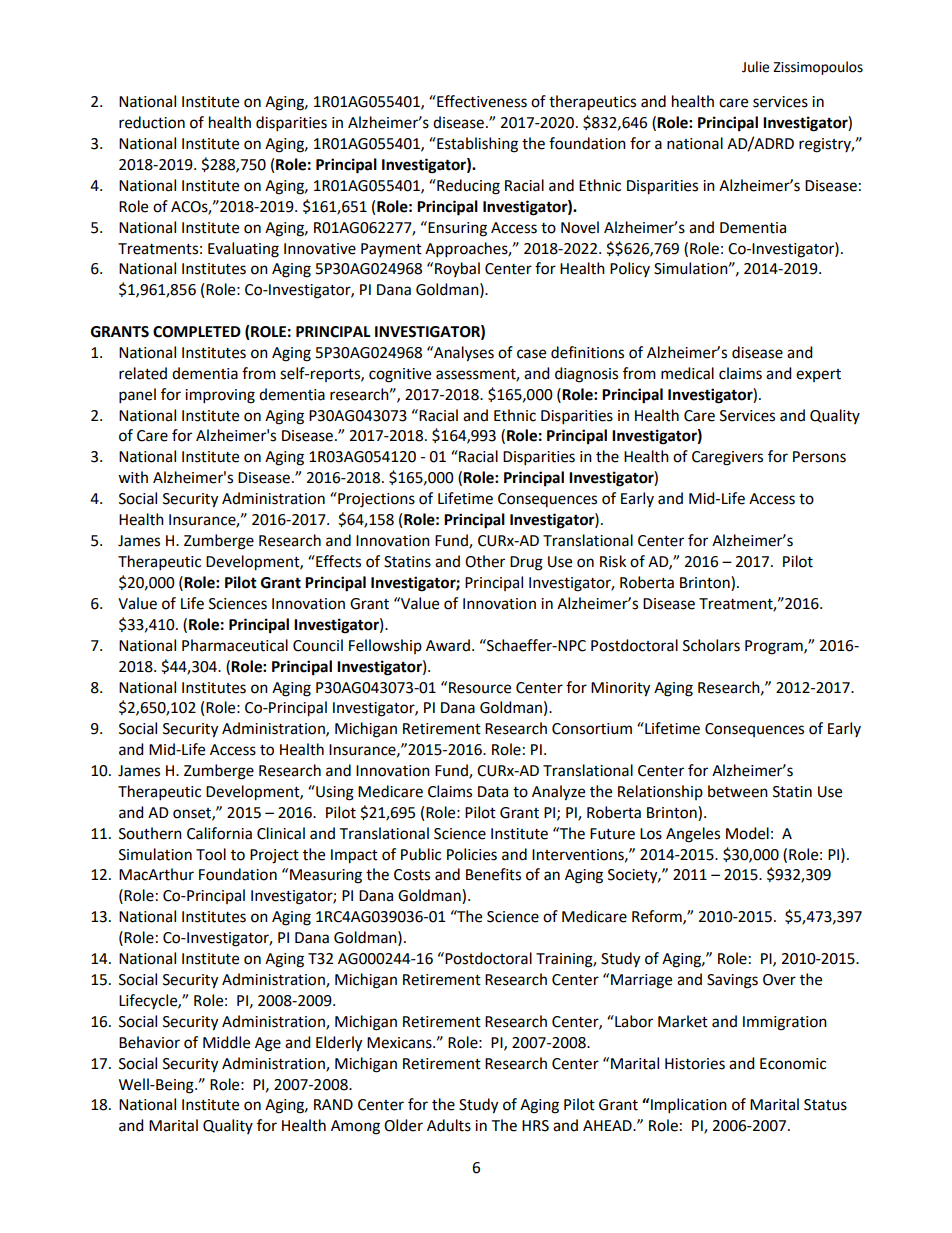  I want to click on Adults, so click(449, 1125).
